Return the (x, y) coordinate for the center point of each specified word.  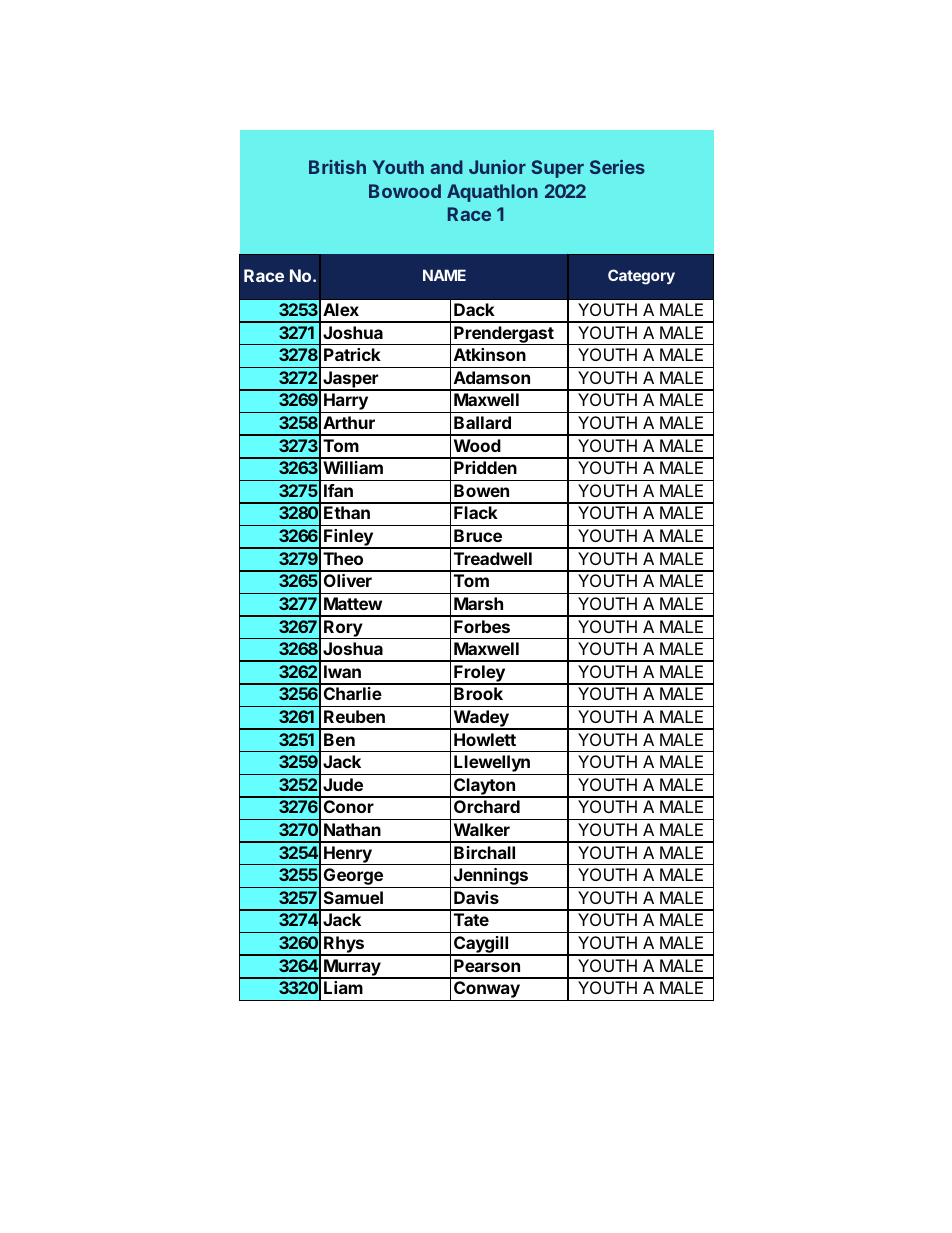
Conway (487, 991)
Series (617, 167)
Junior (497, 167)
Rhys (344, 946)
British (337, 167)
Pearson (487, 965)
